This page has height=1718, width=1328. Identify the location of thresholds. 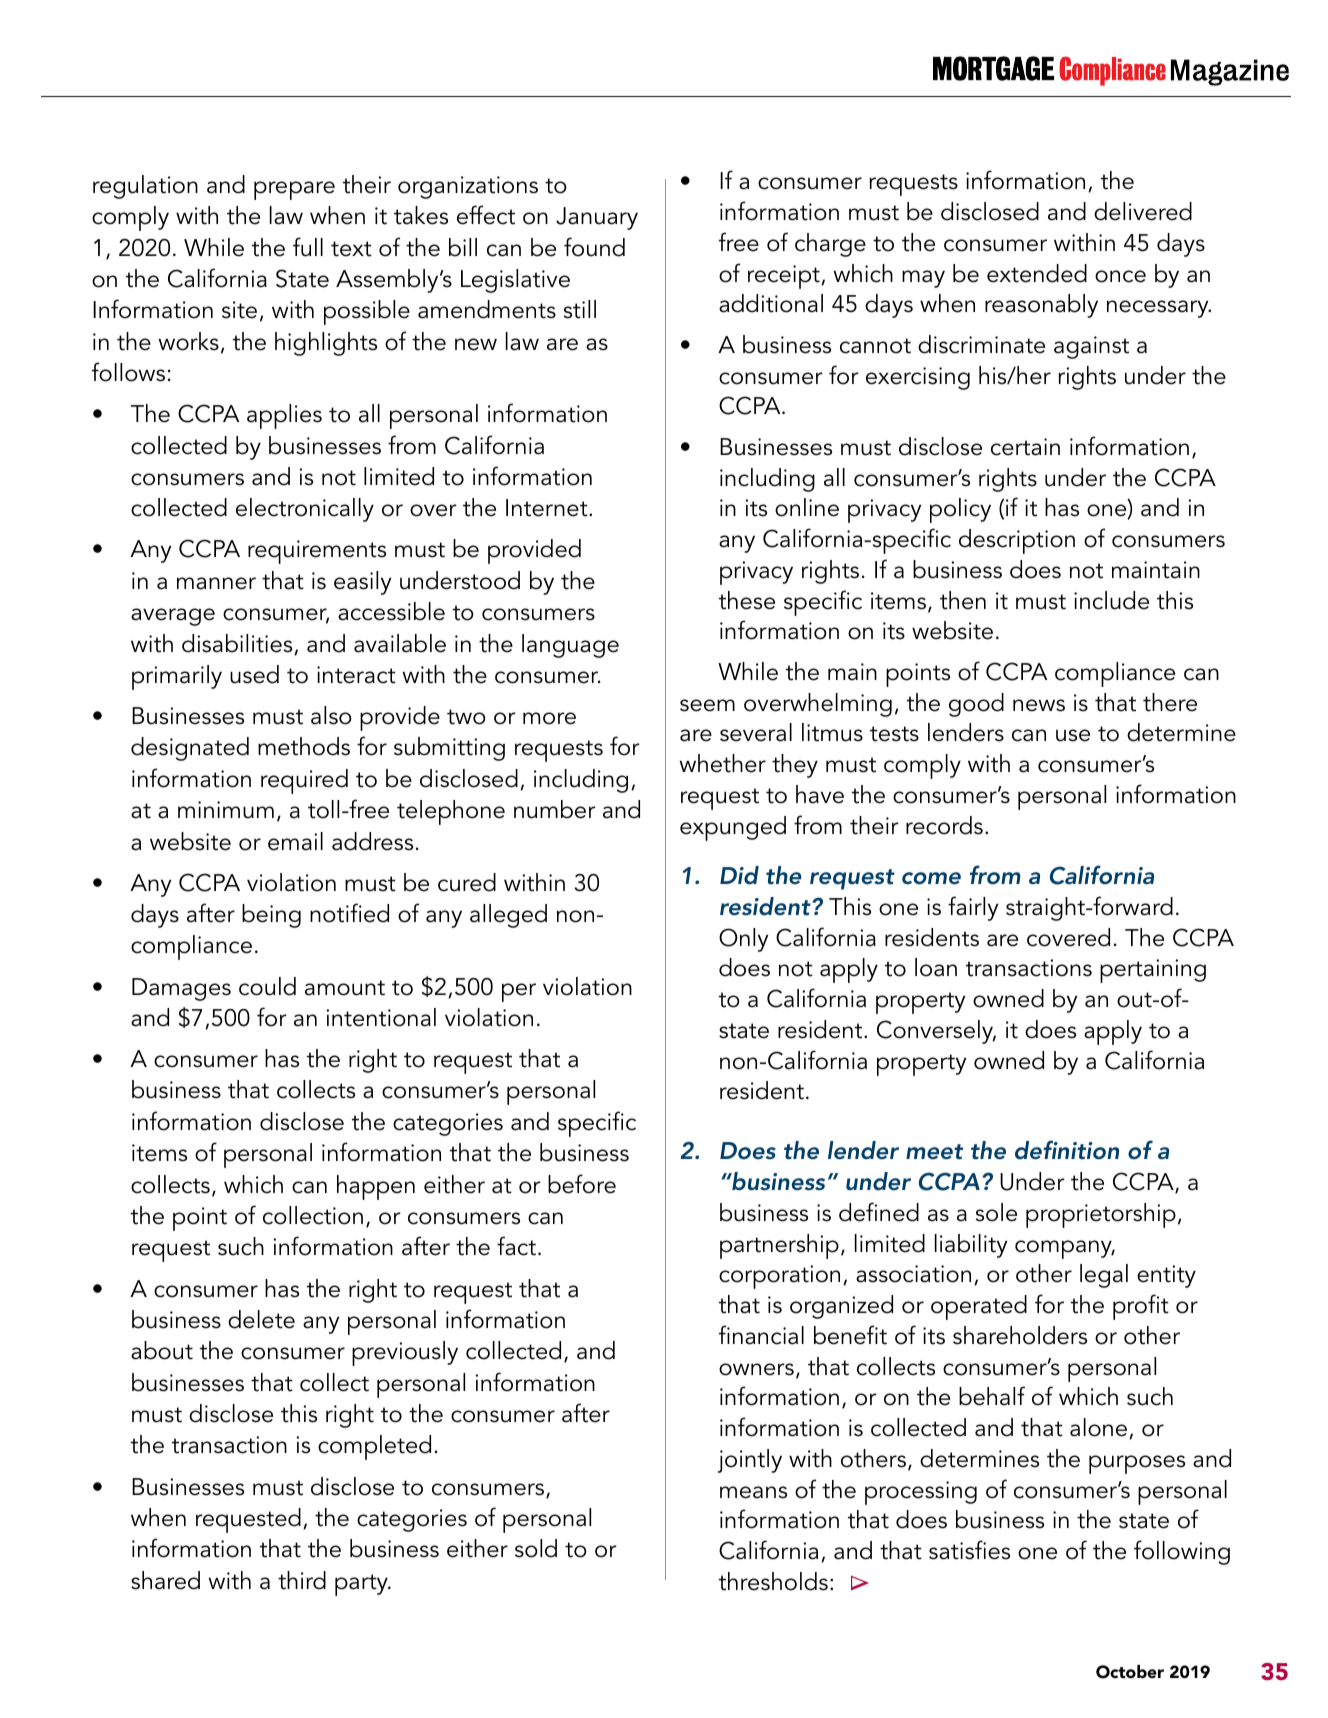
(773, 1581).
